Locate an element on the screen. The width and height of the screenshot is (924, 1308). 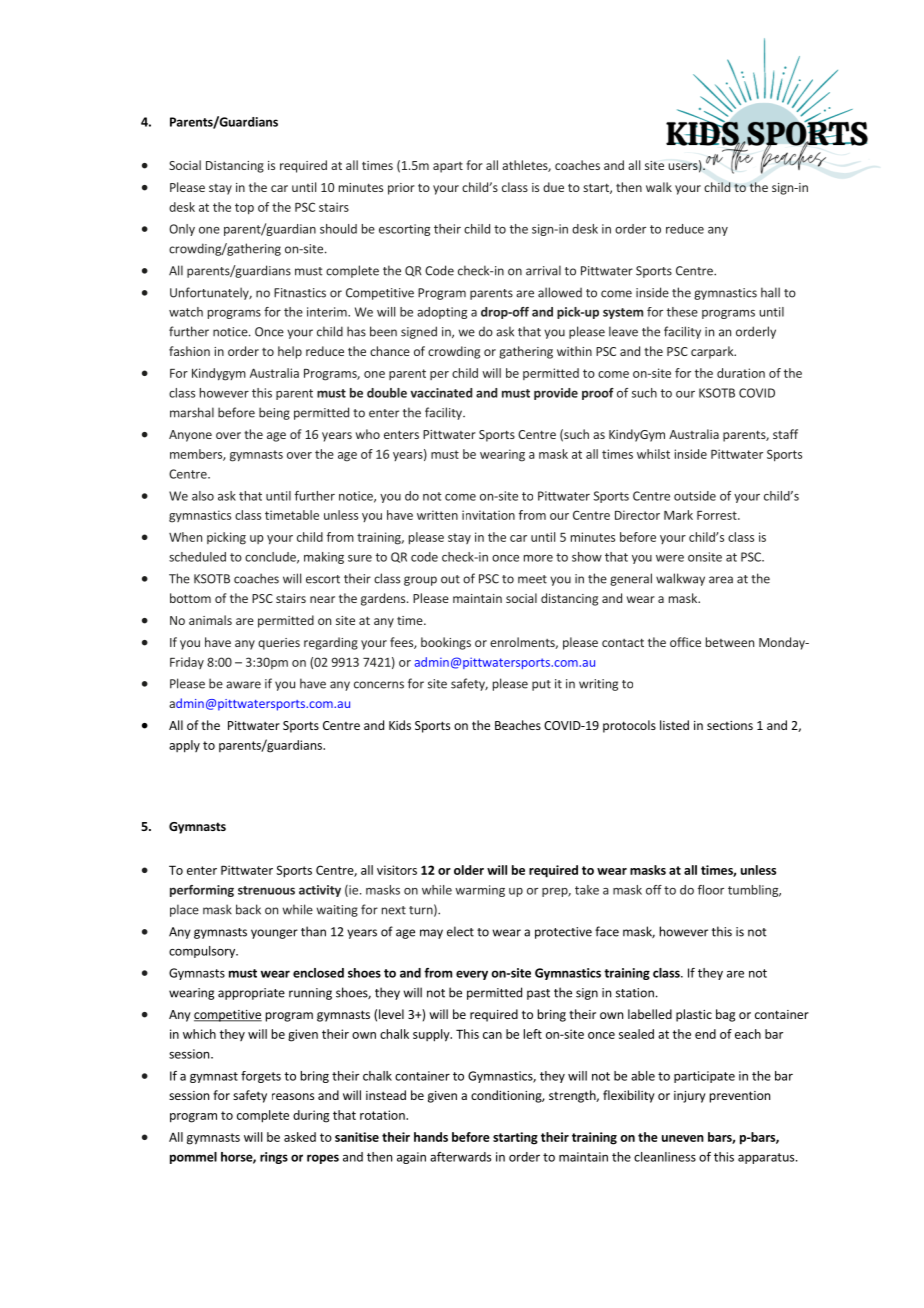
warming is located at coordinates (480, 891).
